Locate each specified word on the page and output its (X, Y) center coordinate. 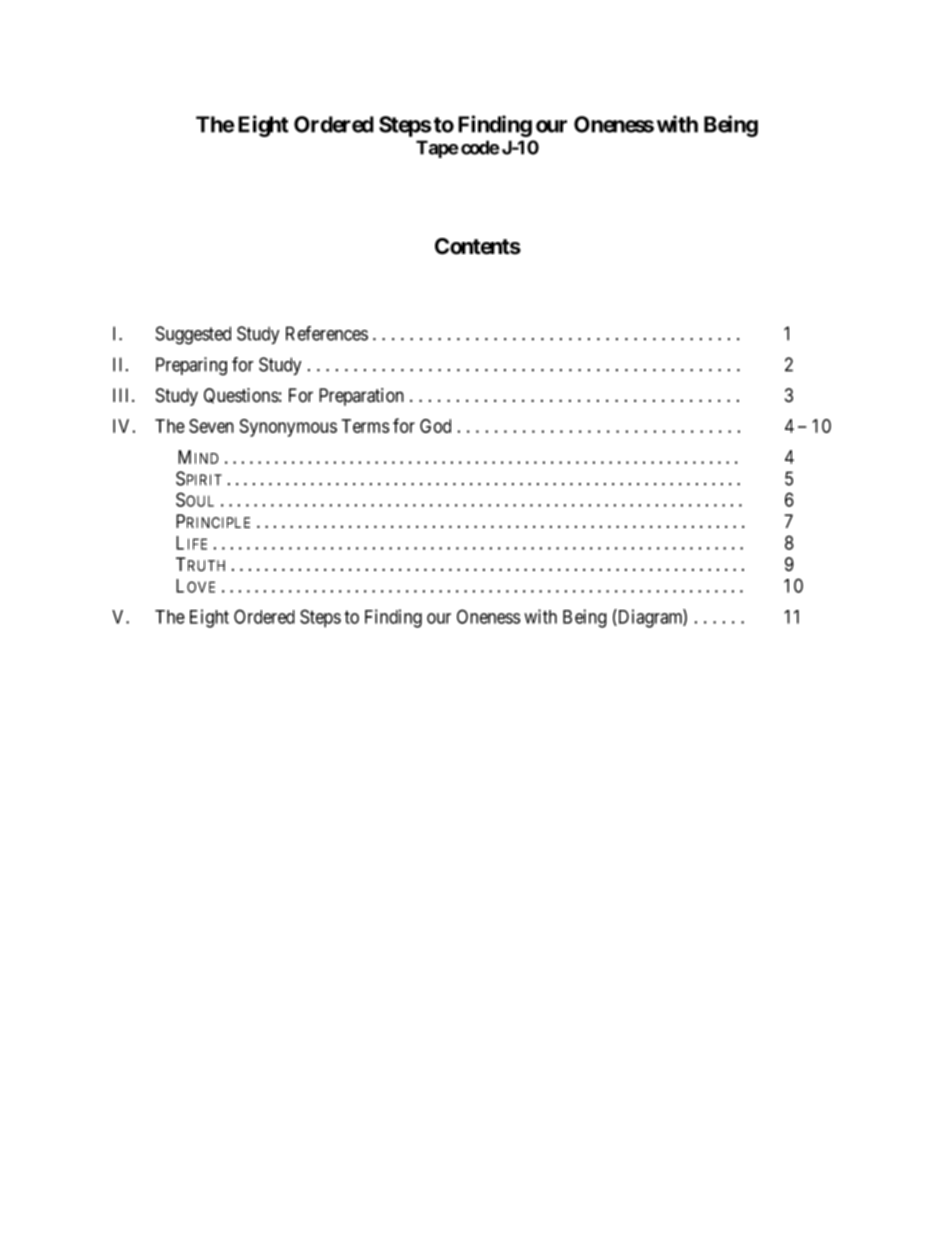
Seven (211, 426)
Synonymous (288, 428)
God (435, 426)
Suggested (193, 335)
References (327, 333)
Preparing (191, 366)
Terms (365, 426)
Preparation (361, 397)
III (123, 395)
